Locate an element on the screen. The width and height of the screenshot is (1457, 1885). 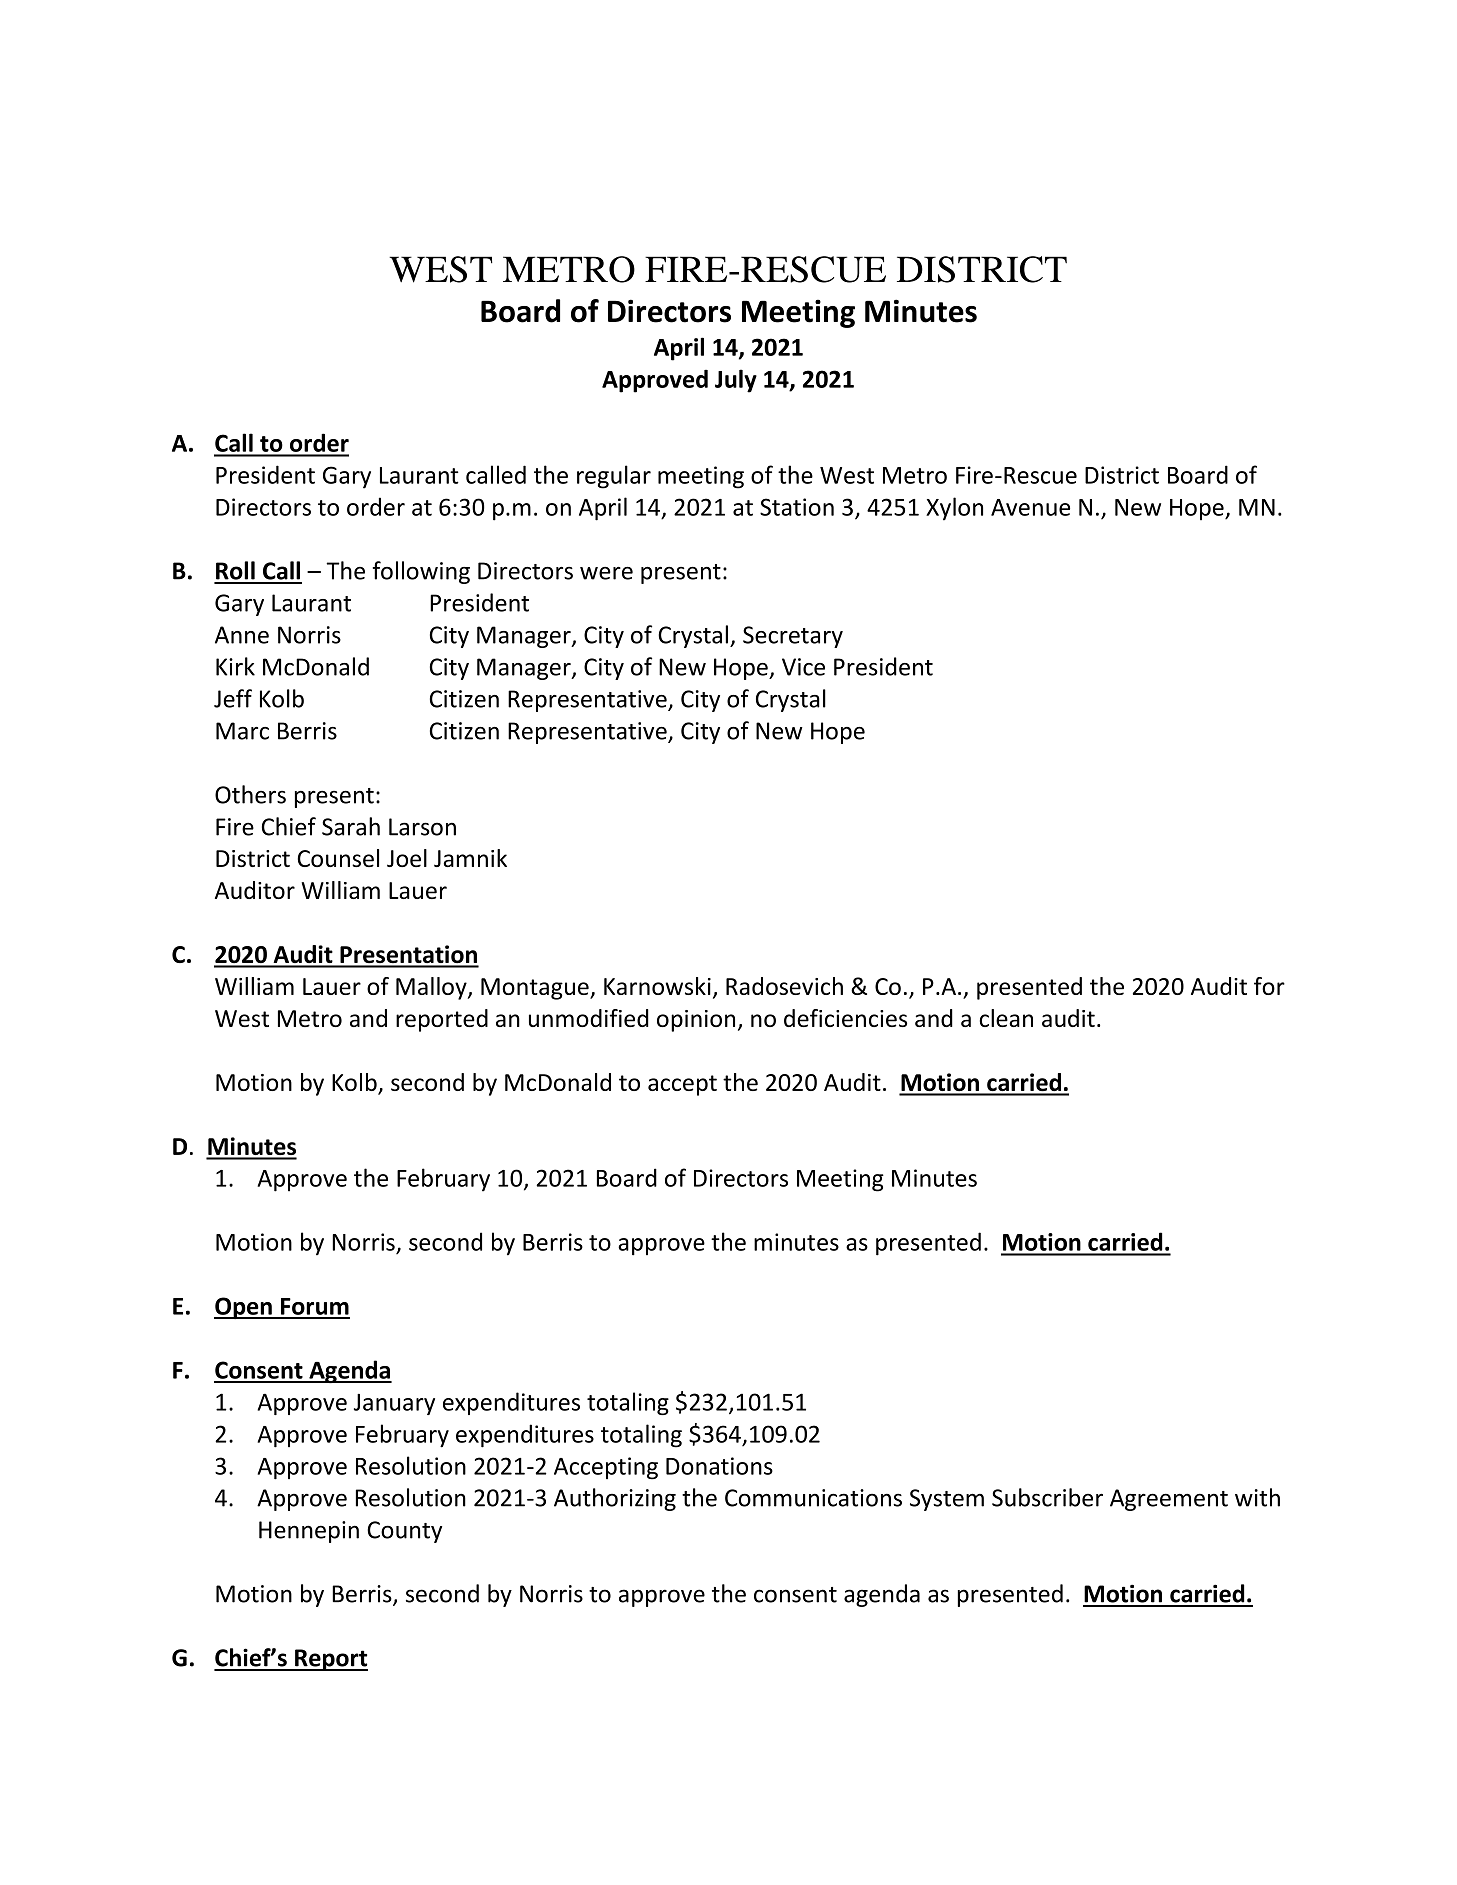
Secretary is located at coordinates (793, 637).
